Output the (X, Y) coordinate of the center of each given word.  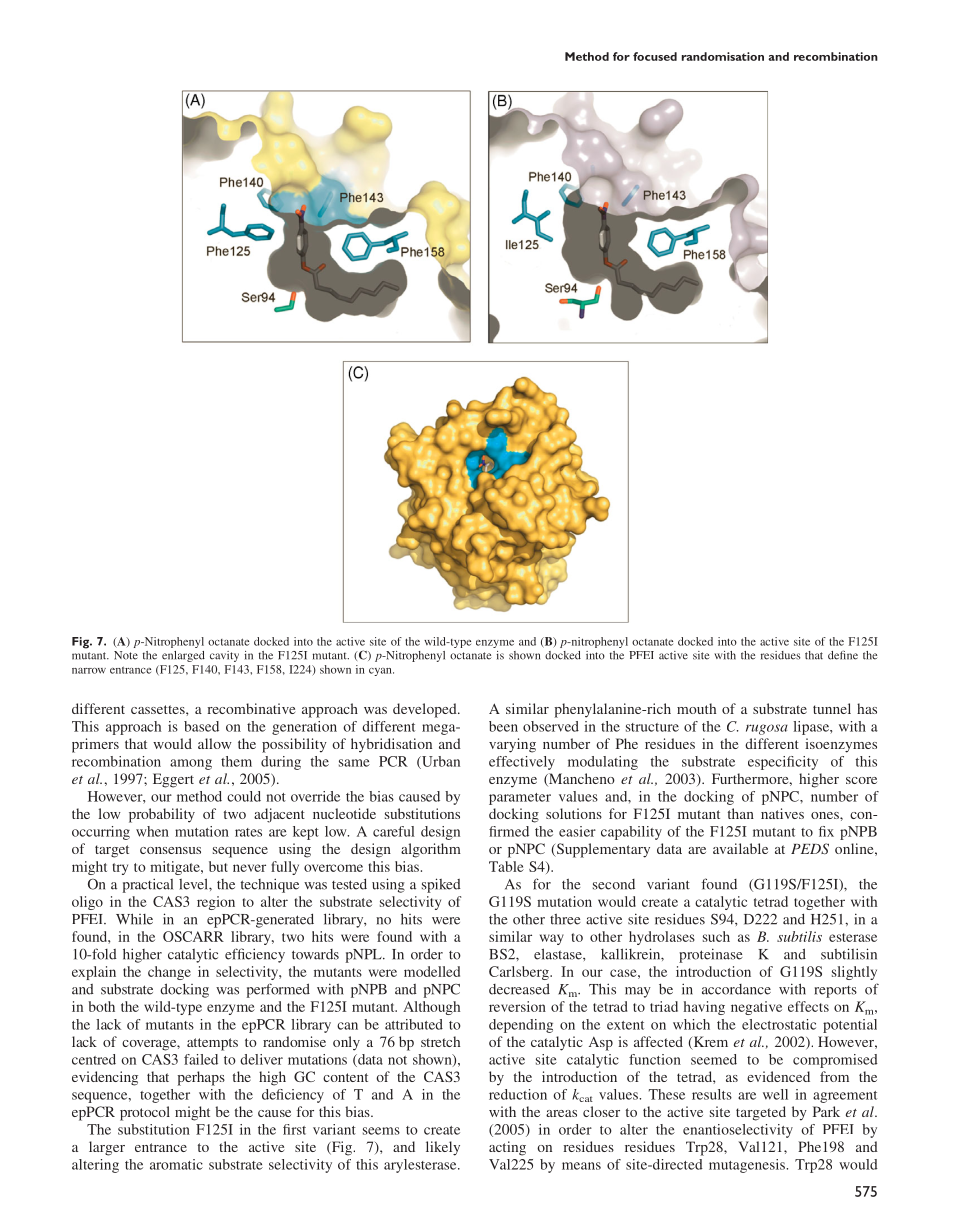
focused (655, 56)
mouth (696, 708)
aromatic (176, 1164)
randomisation (723, 56)
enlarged (183, 656)
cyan (381, 672)
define (843, 655)
